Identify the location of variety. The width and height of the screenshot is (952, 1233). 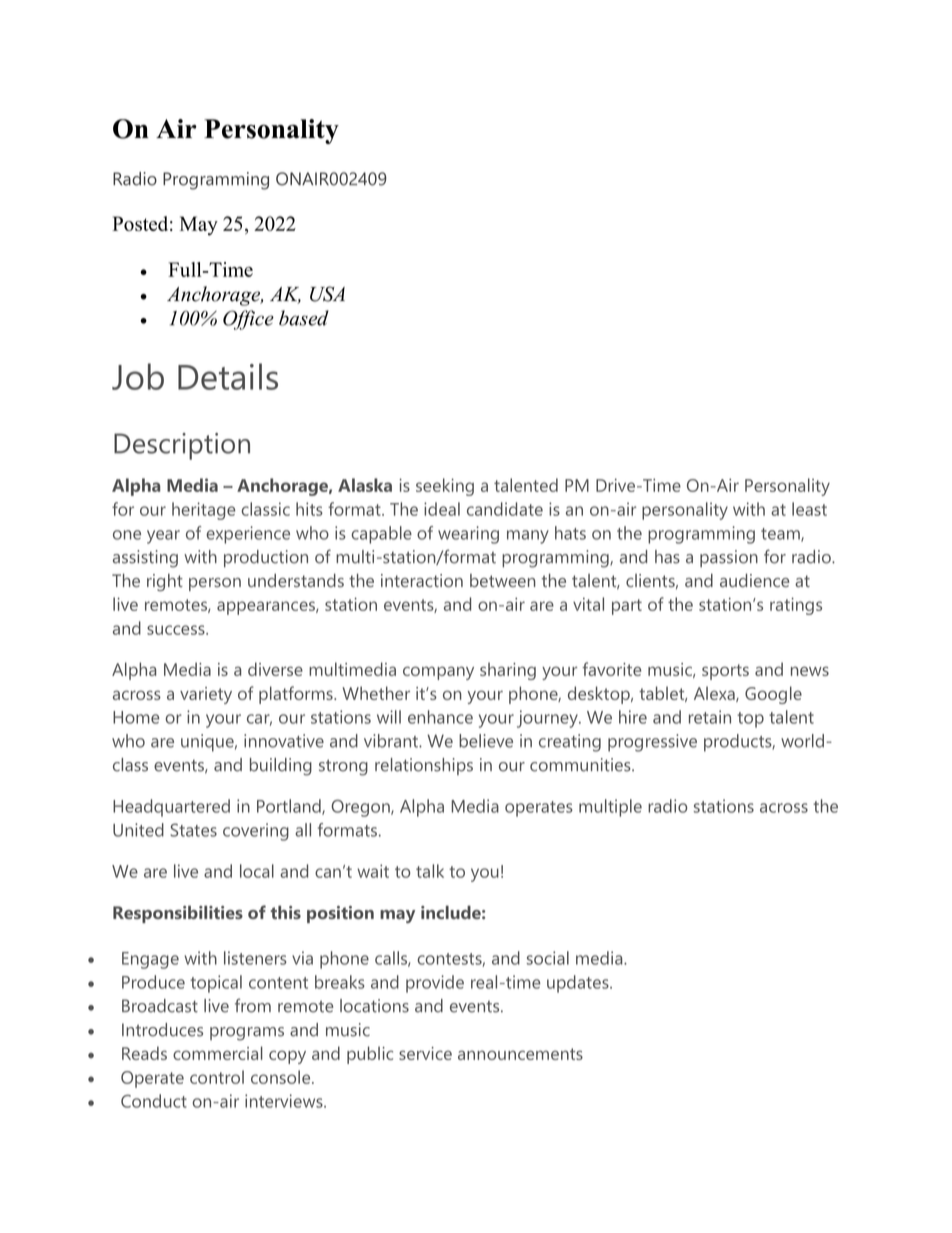
(206, 695).
